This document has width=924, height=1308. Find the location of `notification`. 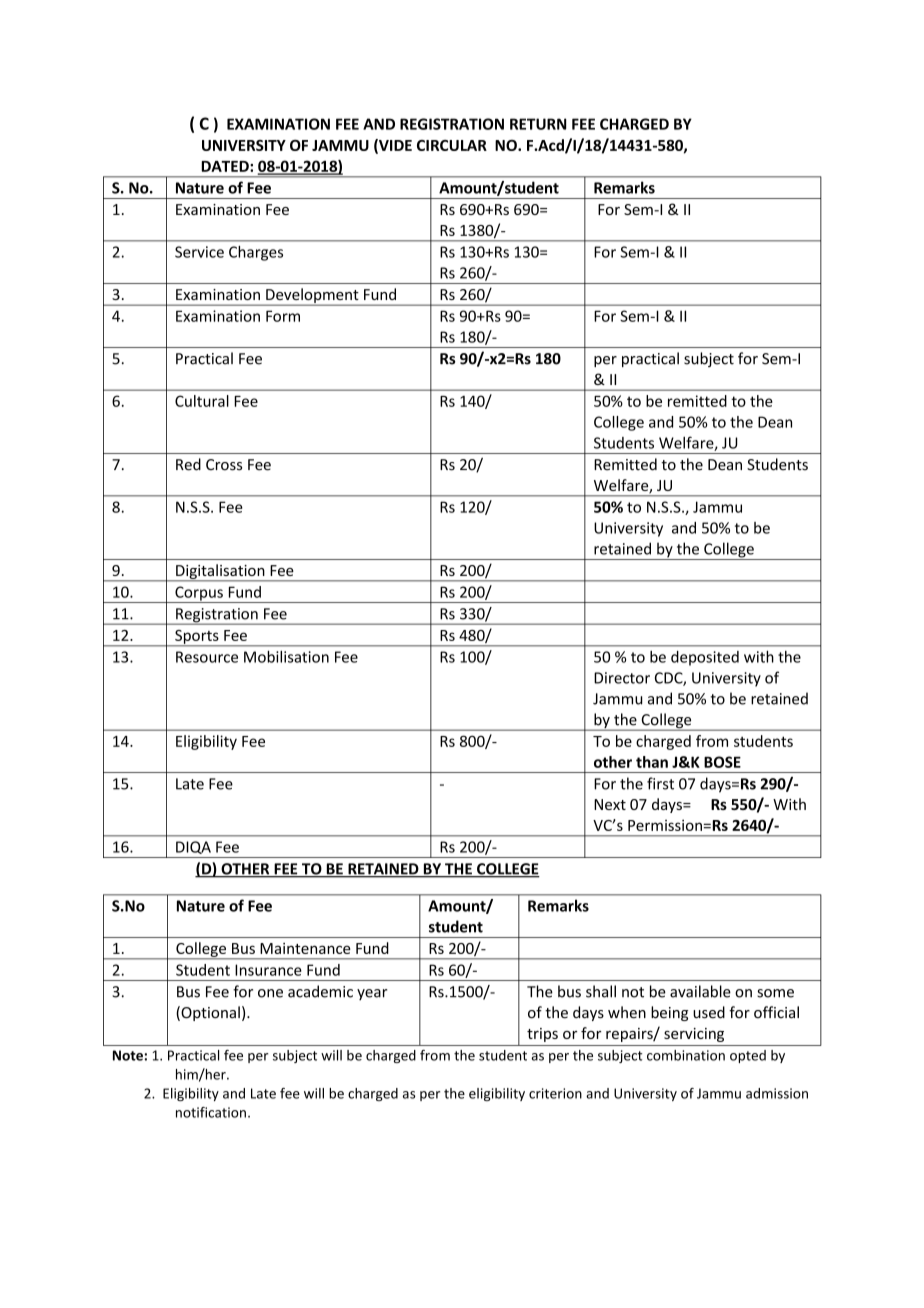

notification is located at coordinates (211, 1112).
